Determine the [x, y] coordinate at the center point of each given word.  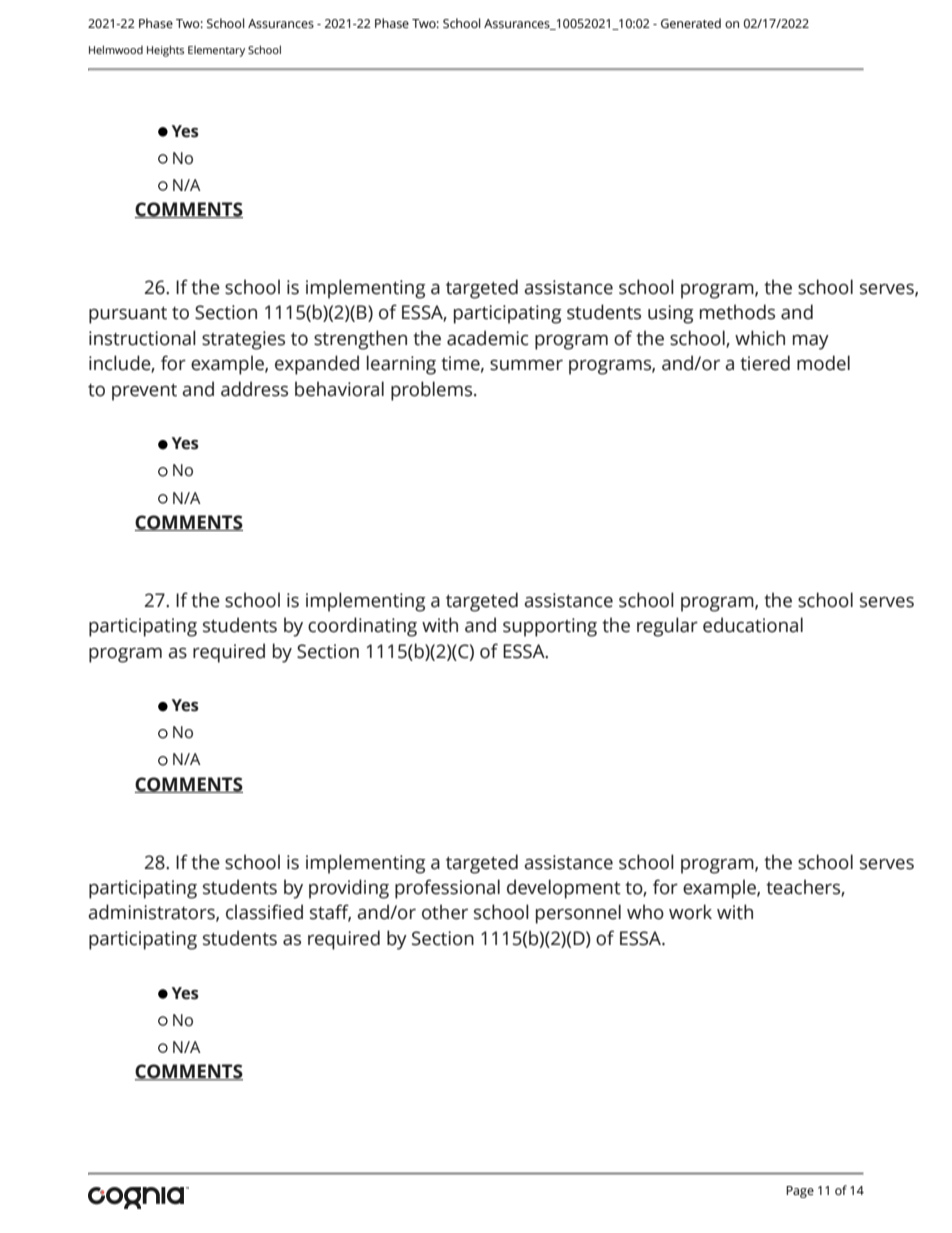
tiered [765, 363]
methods [737, 312]
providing [349, 889]
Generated [691, 23]
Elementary [216, 51]
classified [264, 912]
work [690, 912]
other [445, 912]
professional [447, 889]
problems [433, 391]
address [254, 389]
